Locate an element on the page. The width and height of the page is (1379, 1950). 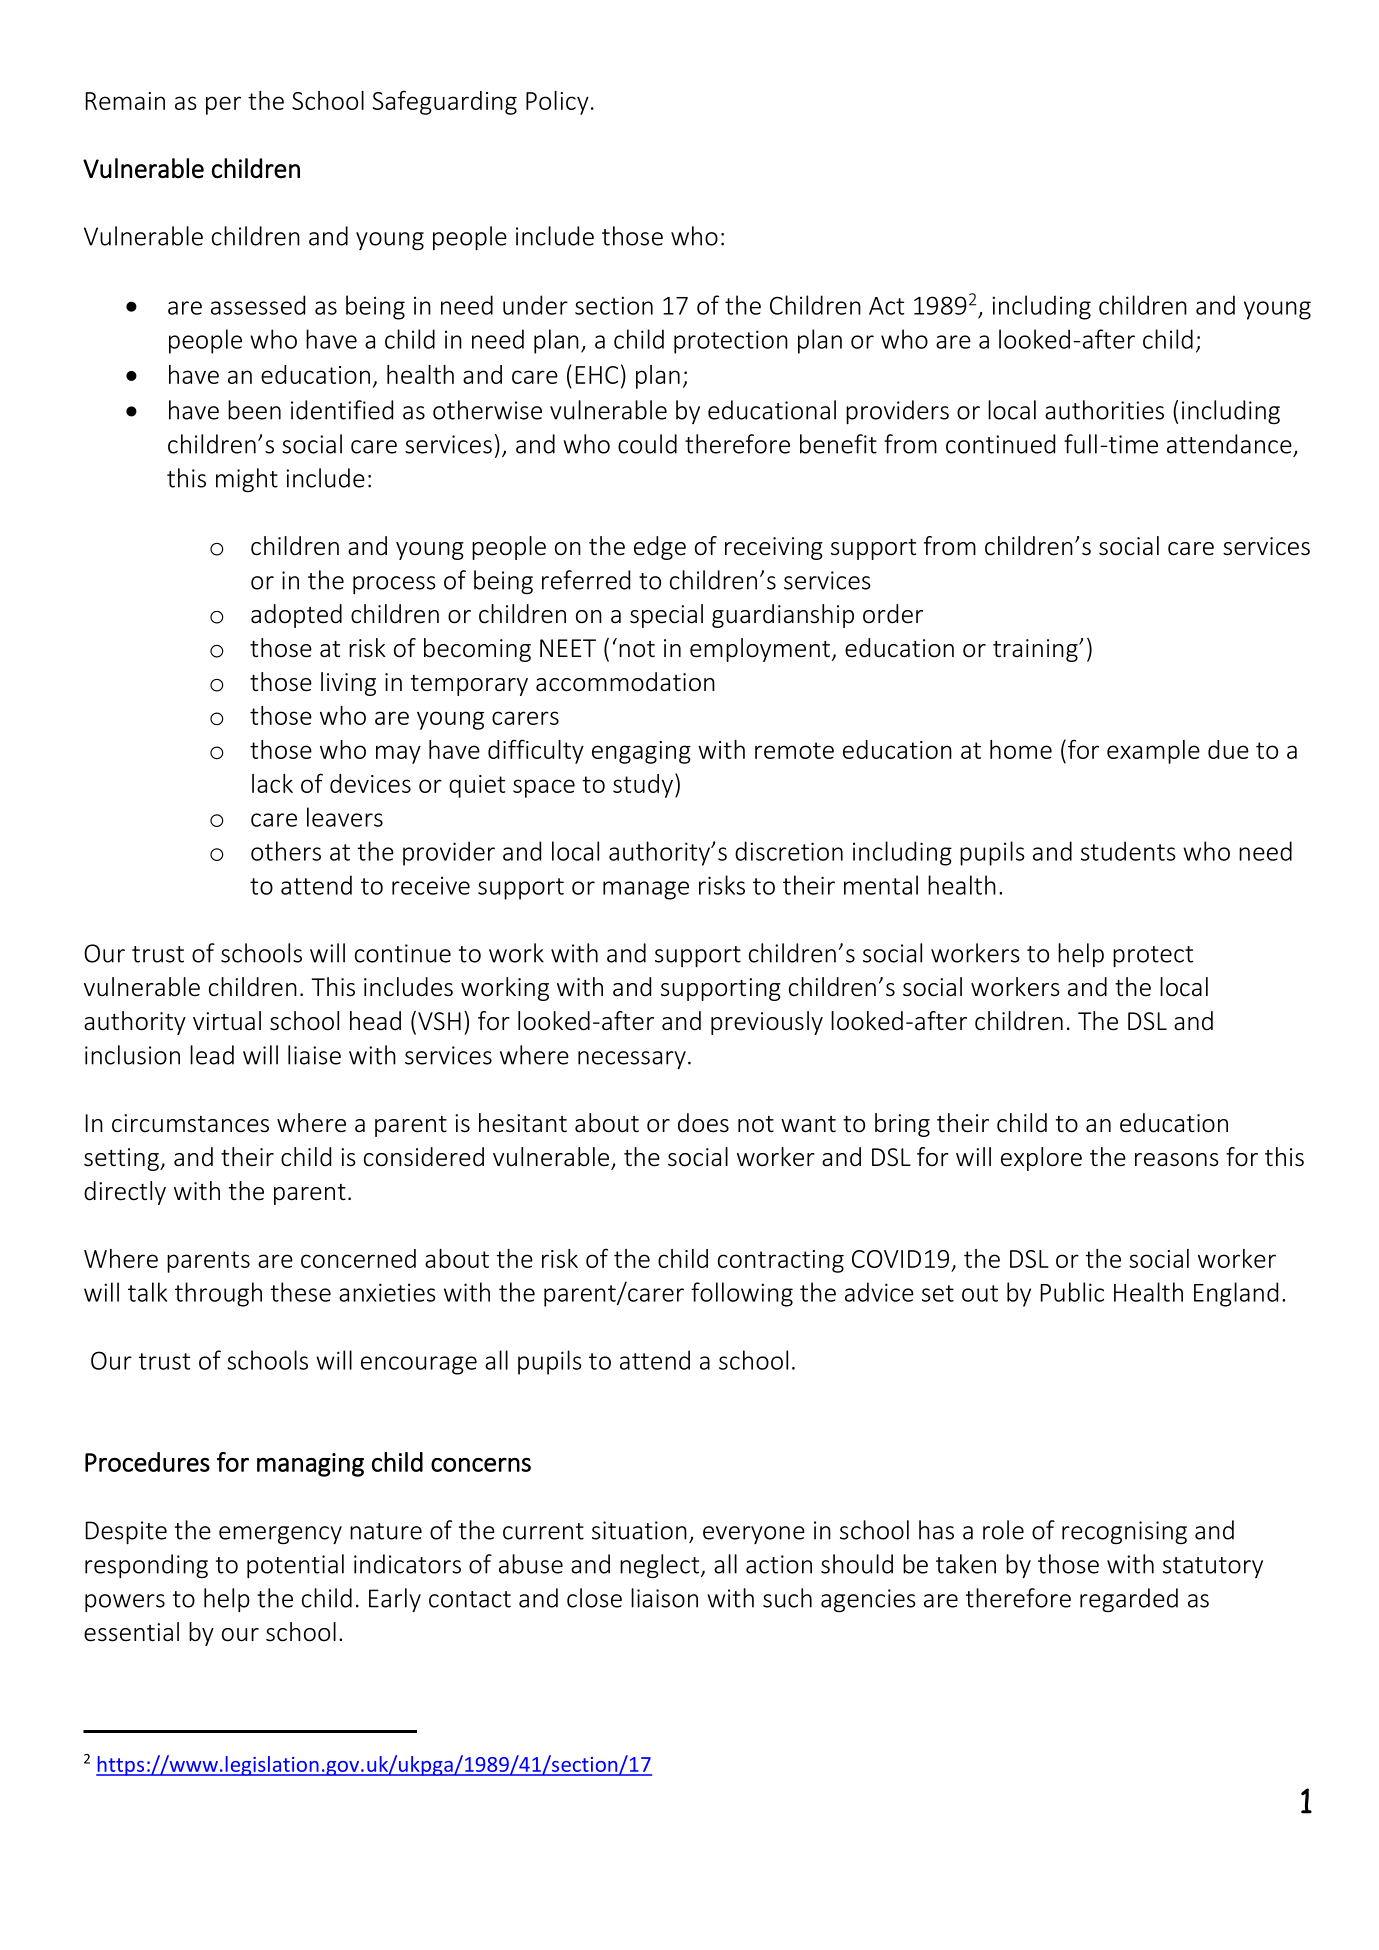
per is located at coordinates (223, 105).
